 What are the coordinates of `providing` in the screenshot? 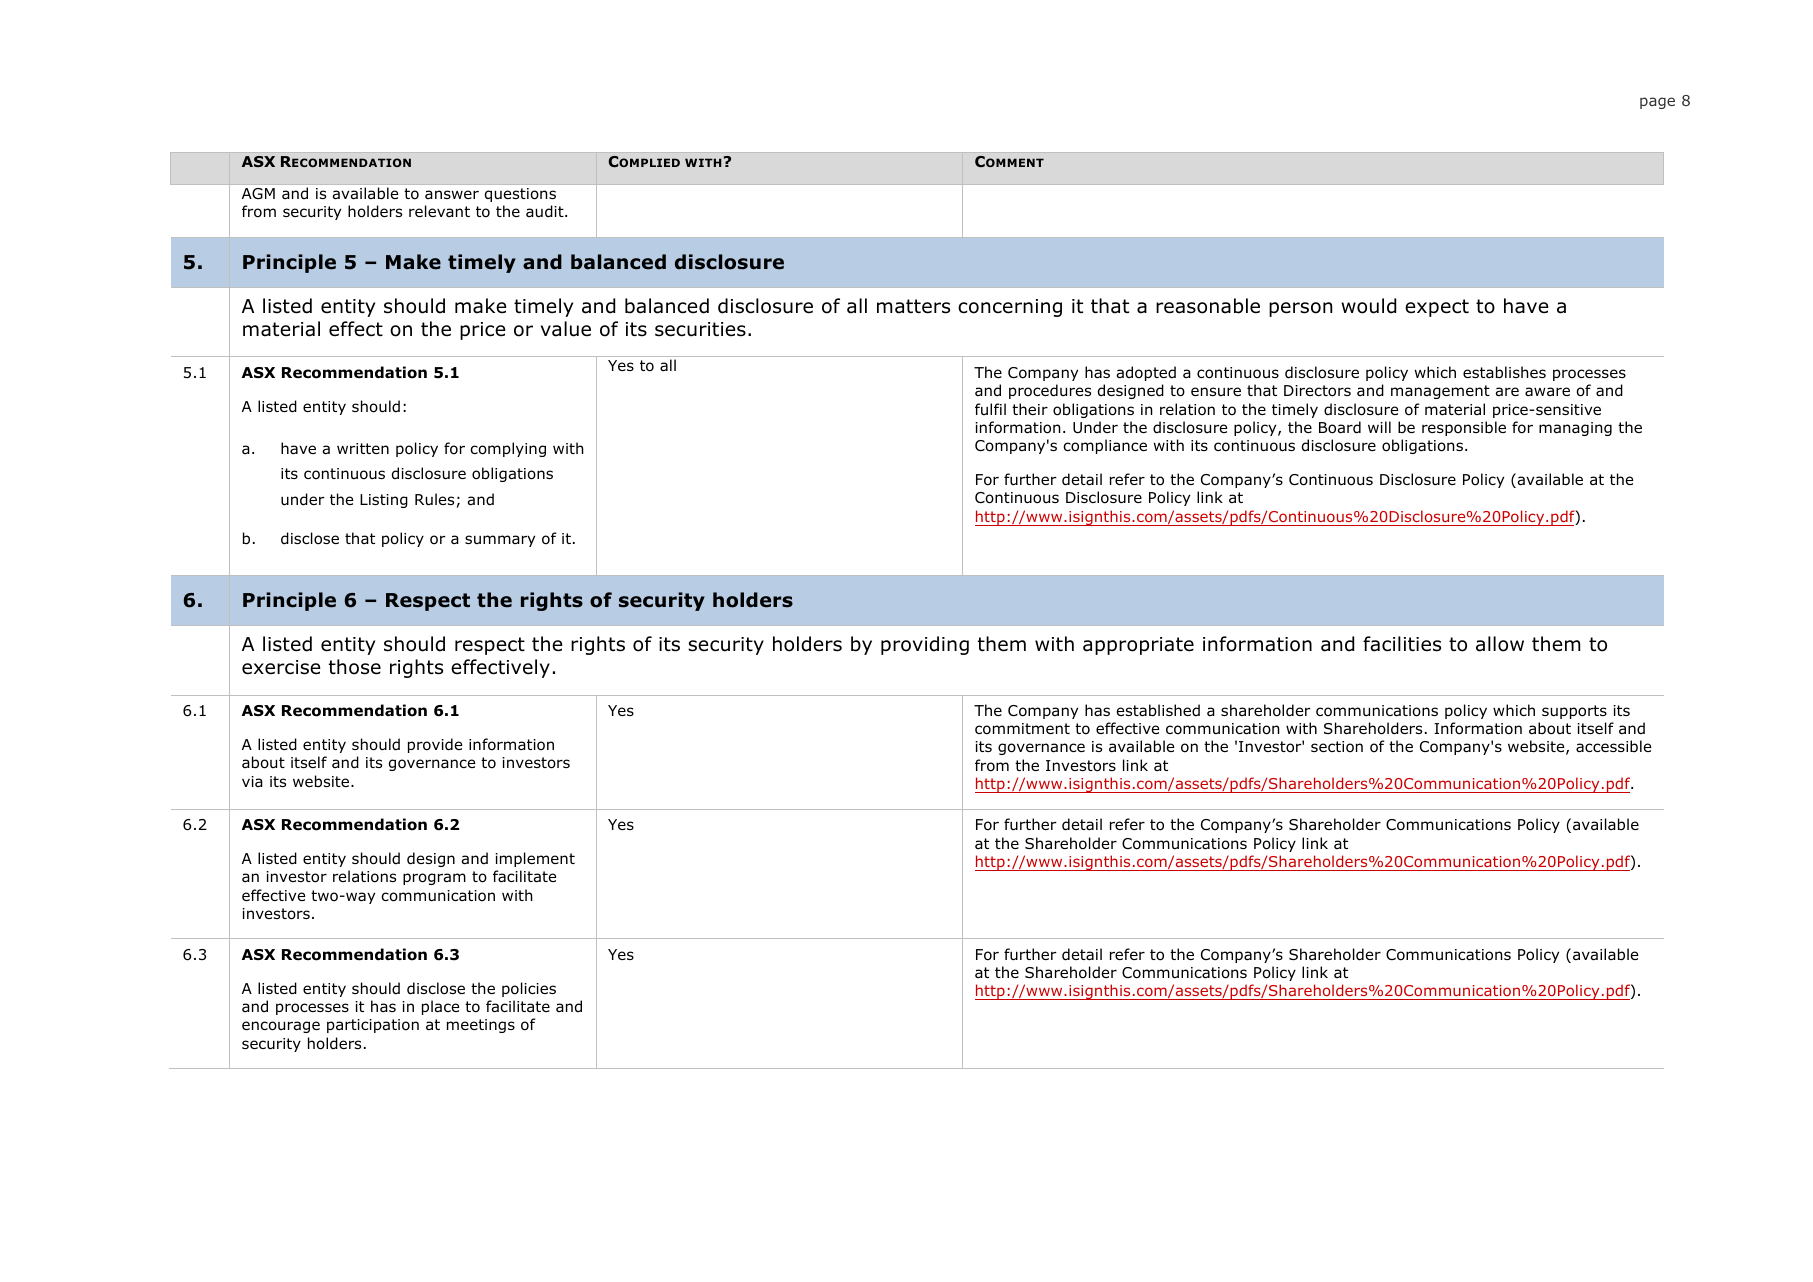 It's located at (925, 645).
